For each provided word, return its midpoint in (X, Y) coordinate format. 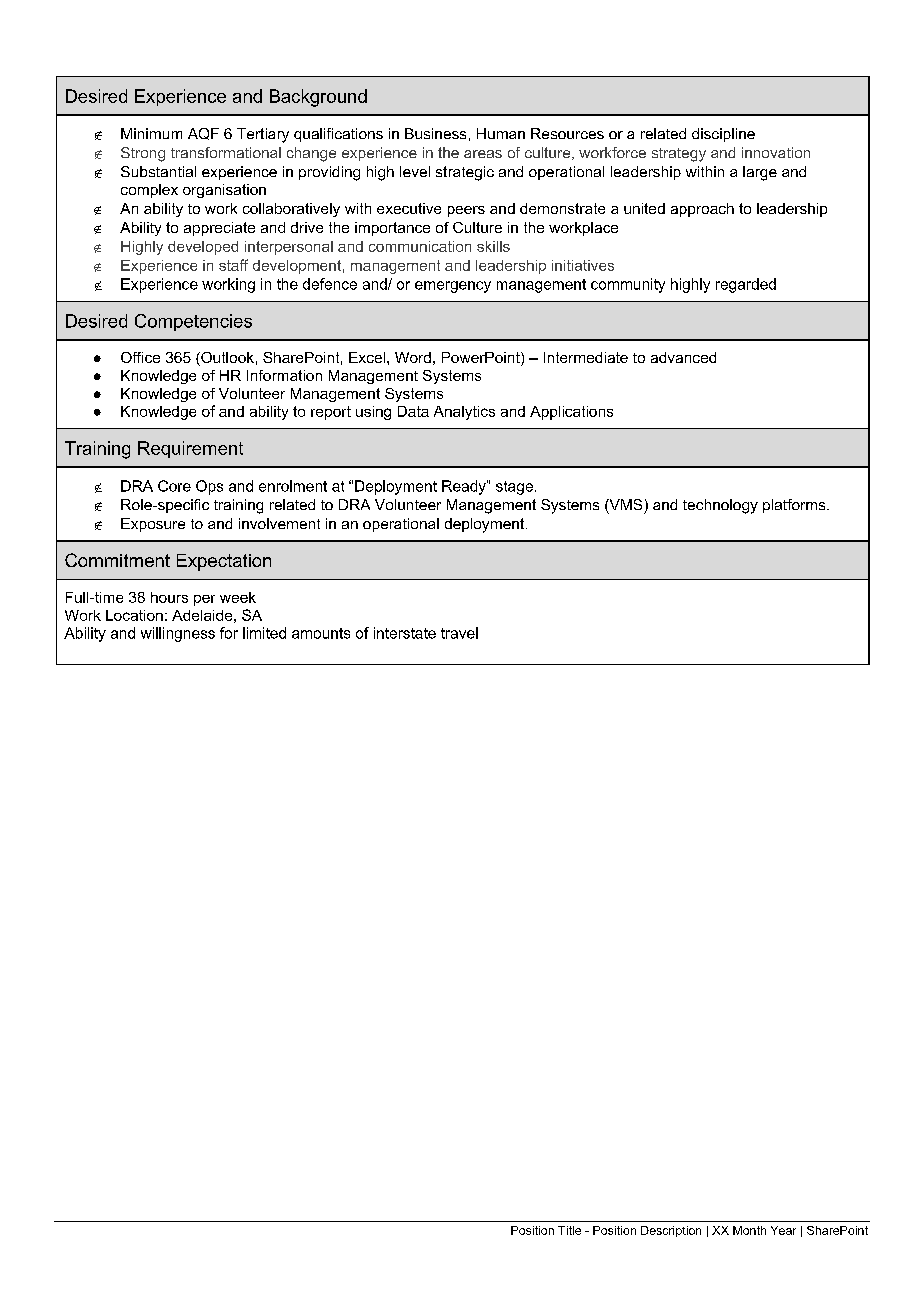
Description (671, 1231)
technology (720, 506)
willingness (178, 634)
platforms (795, 506)
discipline (723, 135)
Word (413, 357)
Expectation (224, 562)
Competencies (193, 322)
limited (264, 633)
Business (435, 133)
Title (569, 1230)
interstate (405, 633)
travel (459, 633)
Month (749, 1230)
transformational (226, 152)
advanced (683, 357)
